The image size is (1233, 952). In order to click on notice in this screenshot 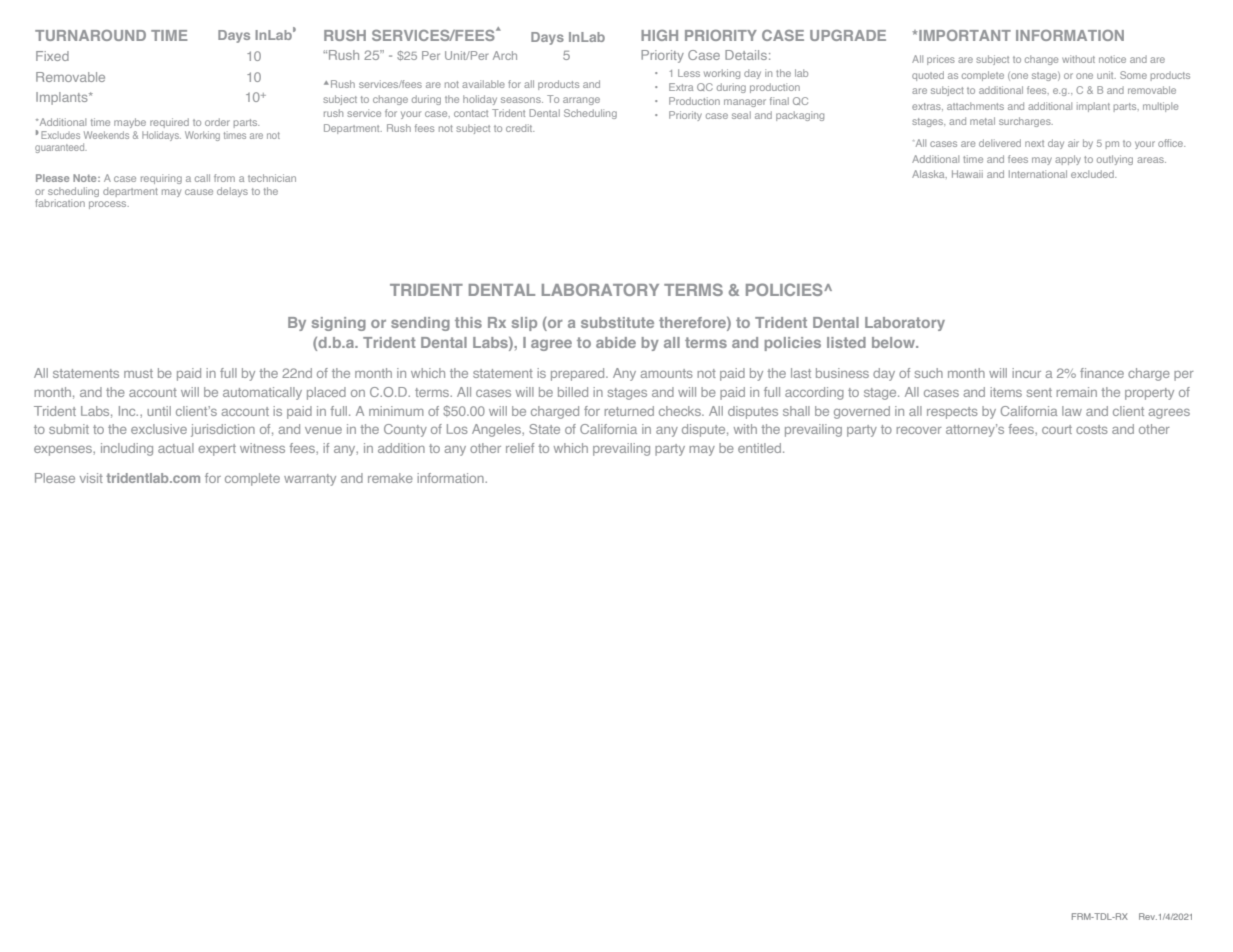, I will do `click(1112, 59)`.
